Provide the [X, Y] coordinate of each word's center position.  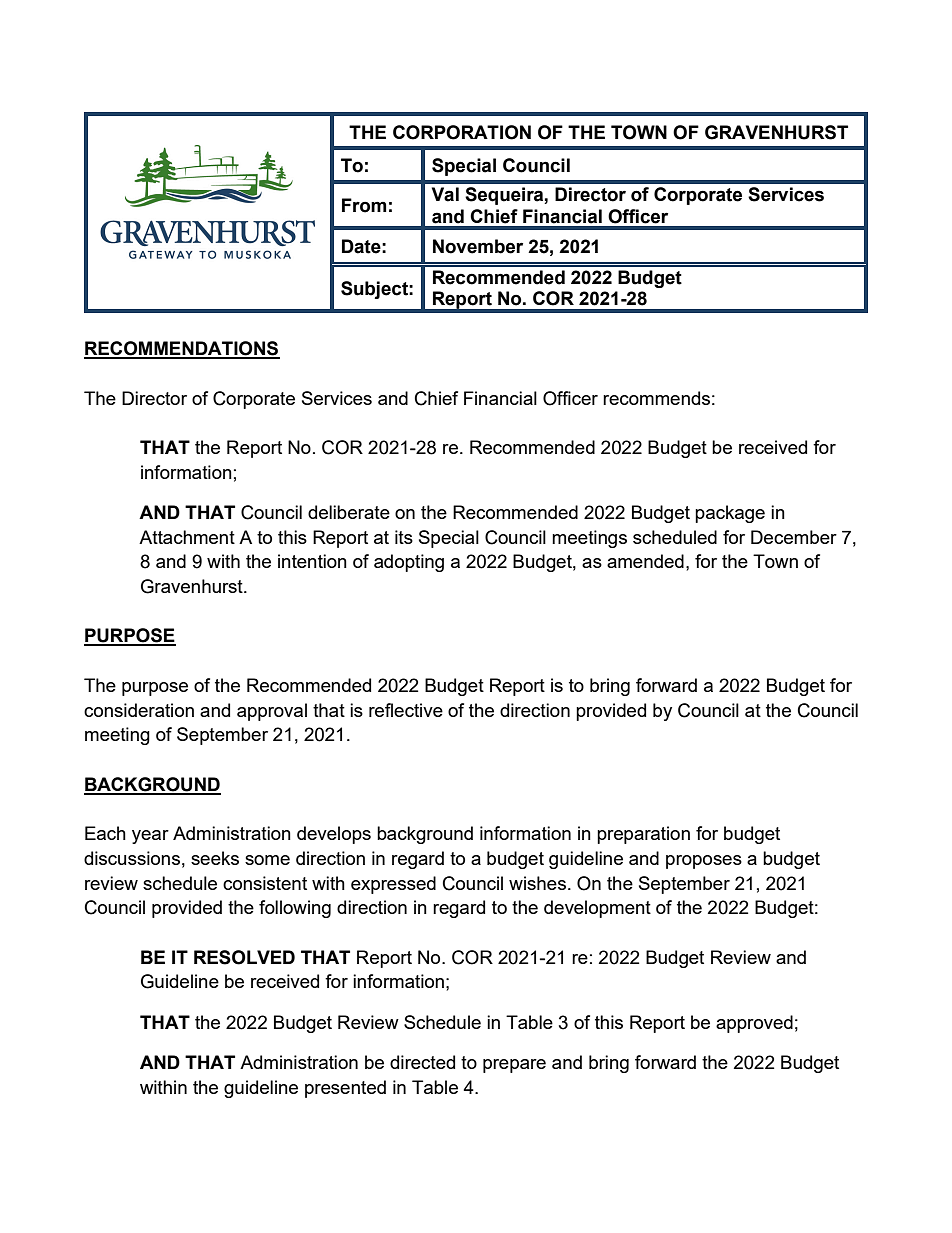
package [730, 514]
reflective [406, 710]
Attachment [187, 537]
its [404, 537]
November [478, 246]
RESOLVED [244, 957]
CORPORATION [462, 132]
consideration [139, 710]
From [364, 205]
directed [422, 1062]
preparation [643, 835]
